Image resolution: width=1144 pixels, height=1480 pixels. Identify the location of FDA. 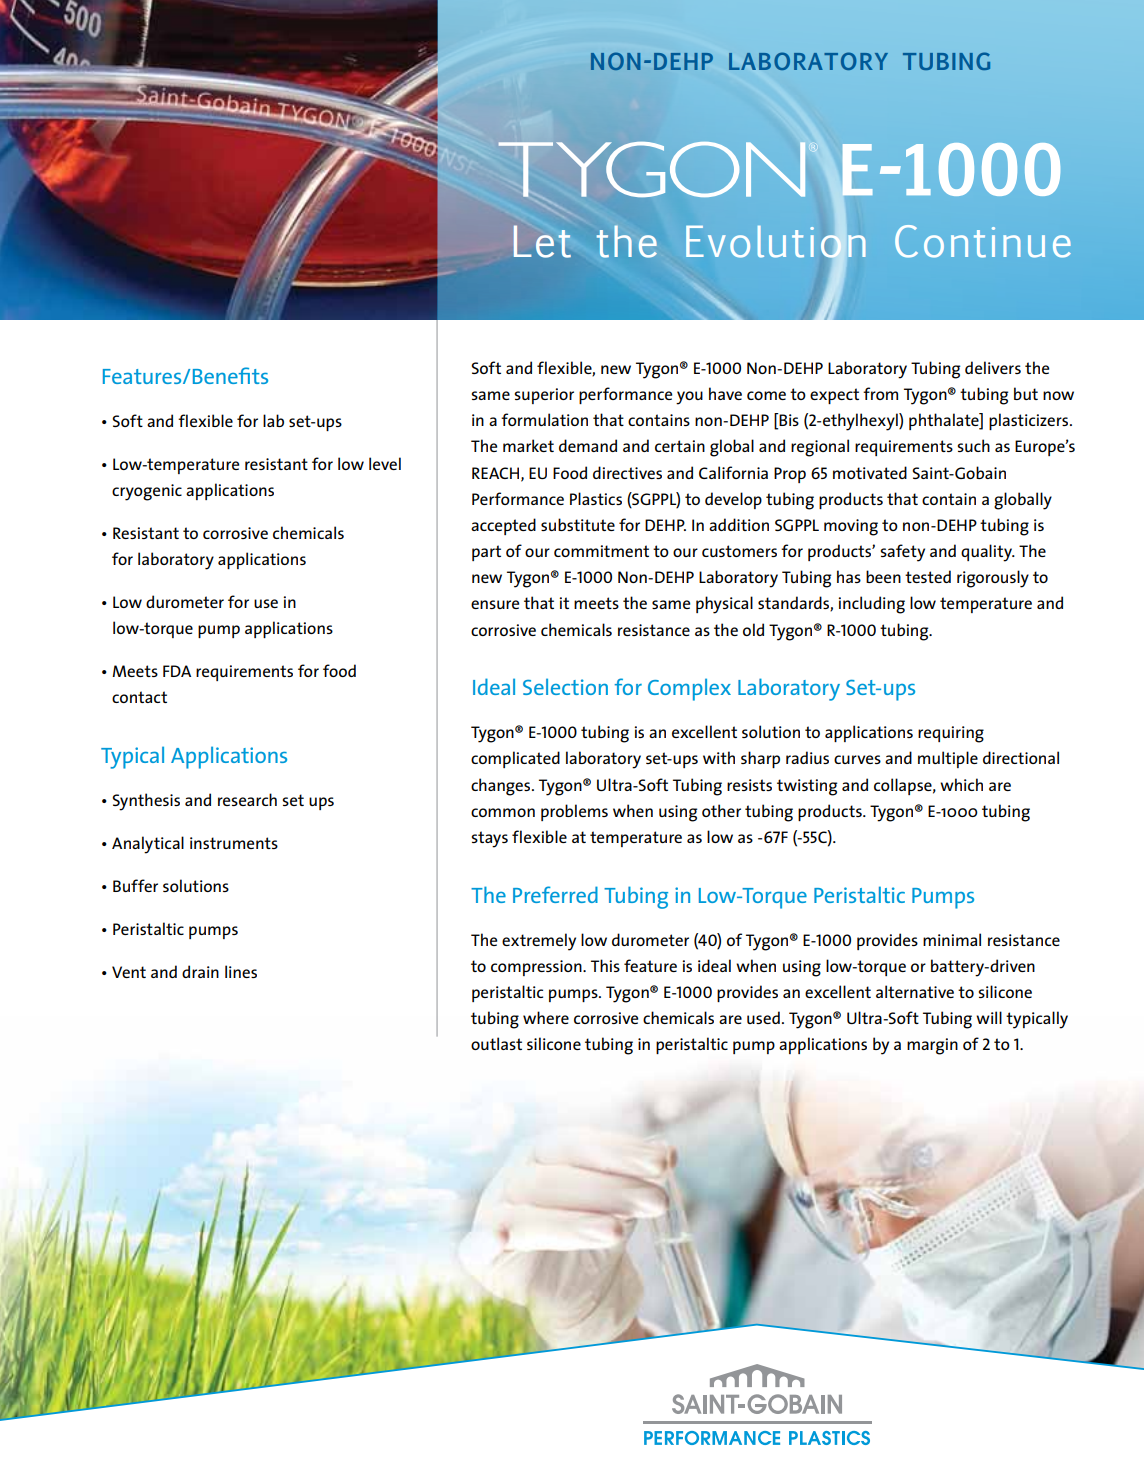
(177, 671).
